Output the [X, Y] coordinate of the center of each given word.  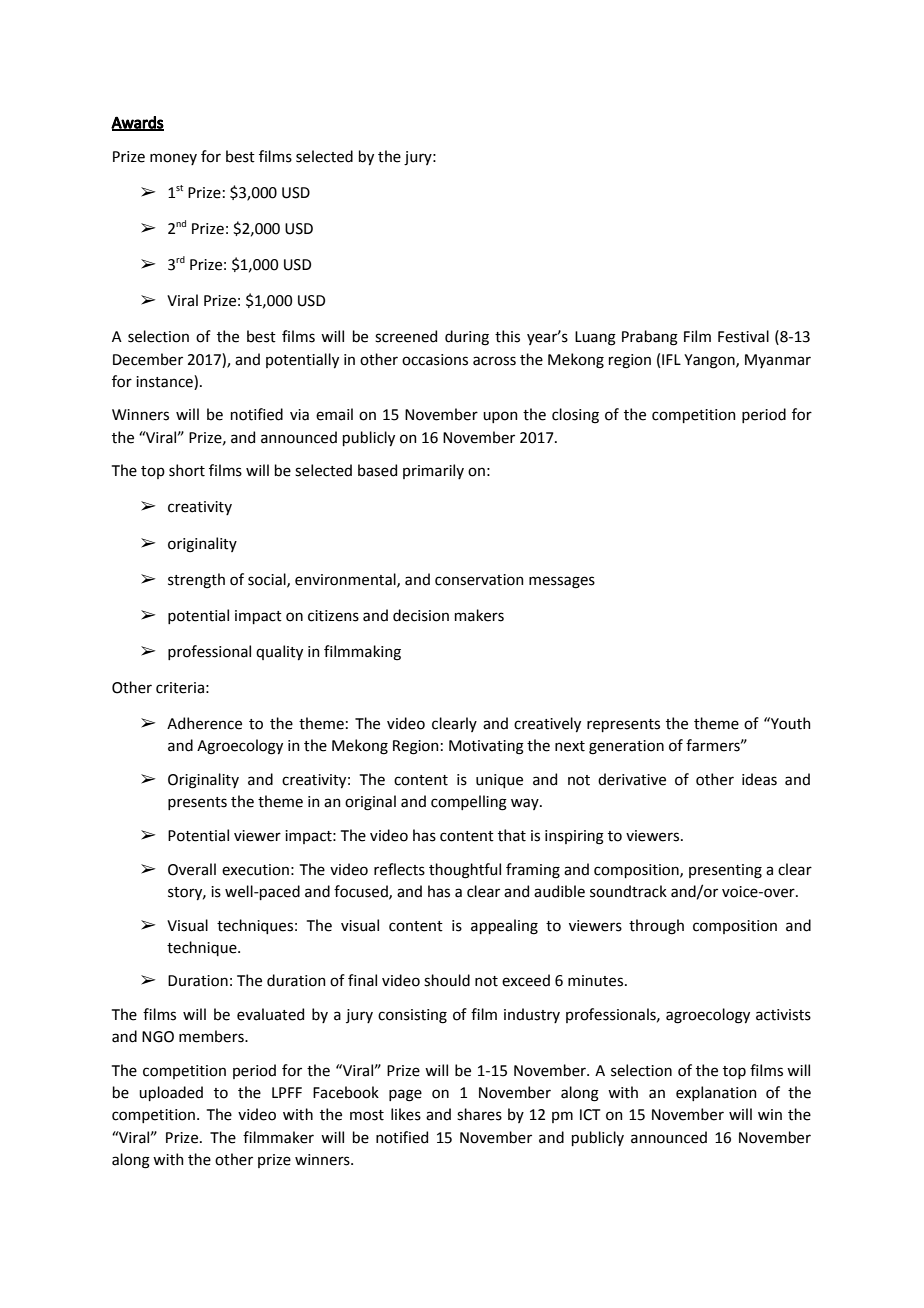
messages [562, 582]
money [173, 159]
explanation [716, 1093]
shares [479, 1114]
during [467, 338]
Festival [743, 336]
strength [196, 581]
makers [479, 615]
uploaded [171, 1093]
